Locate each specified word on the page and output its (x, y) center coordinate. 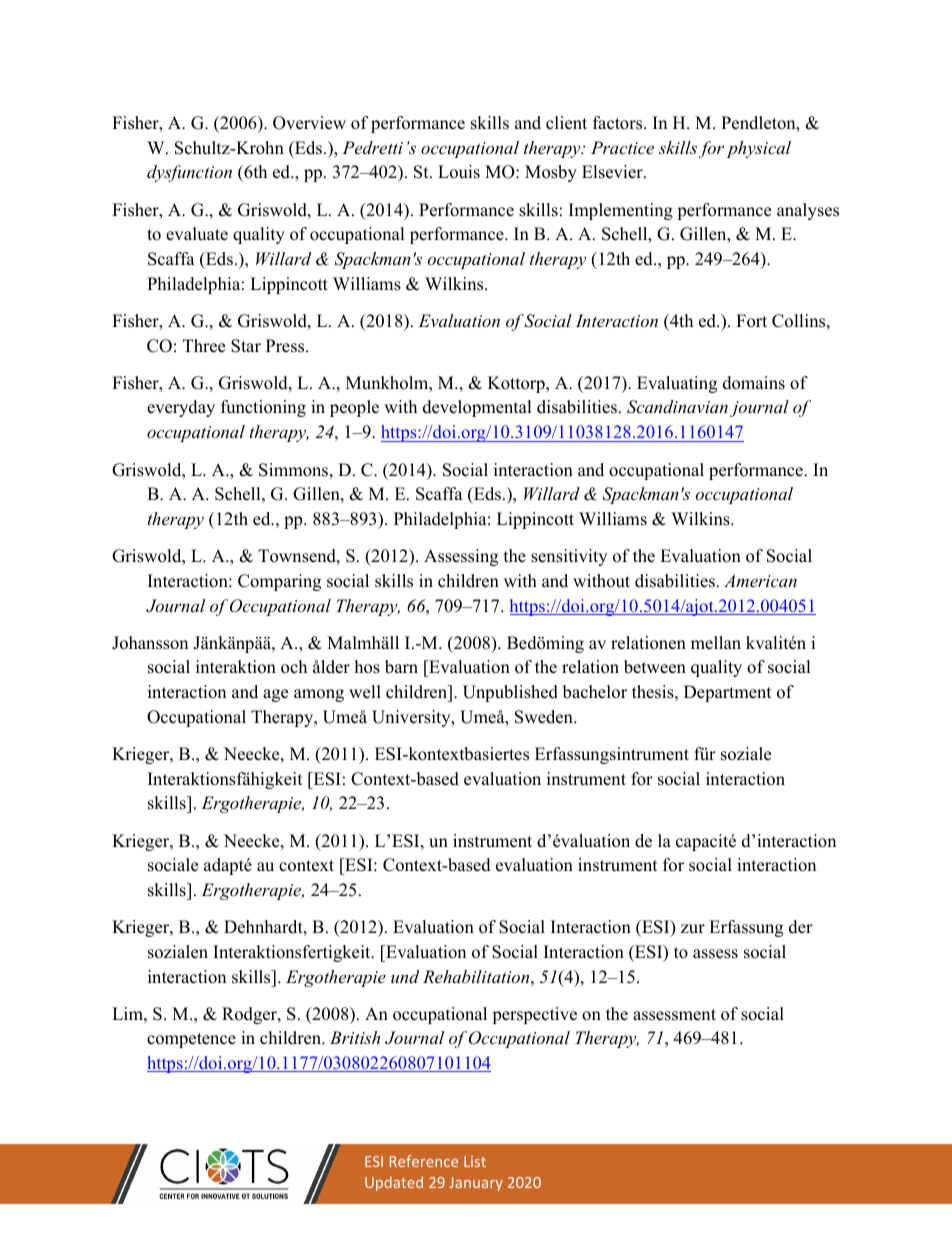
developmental (477, 408)
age (275, 695)
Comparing (279, 582)
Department (728, 693)
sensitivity (569, 557)
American (760, 580)
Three (204, 346)
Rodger (250, 1015)
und (405, 976)
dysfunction (189, 173)
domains (754, 383)
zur (693, 929)
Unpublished (510, 693)
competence (191, 1040)
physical (759, 149)
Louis (459, 172)
